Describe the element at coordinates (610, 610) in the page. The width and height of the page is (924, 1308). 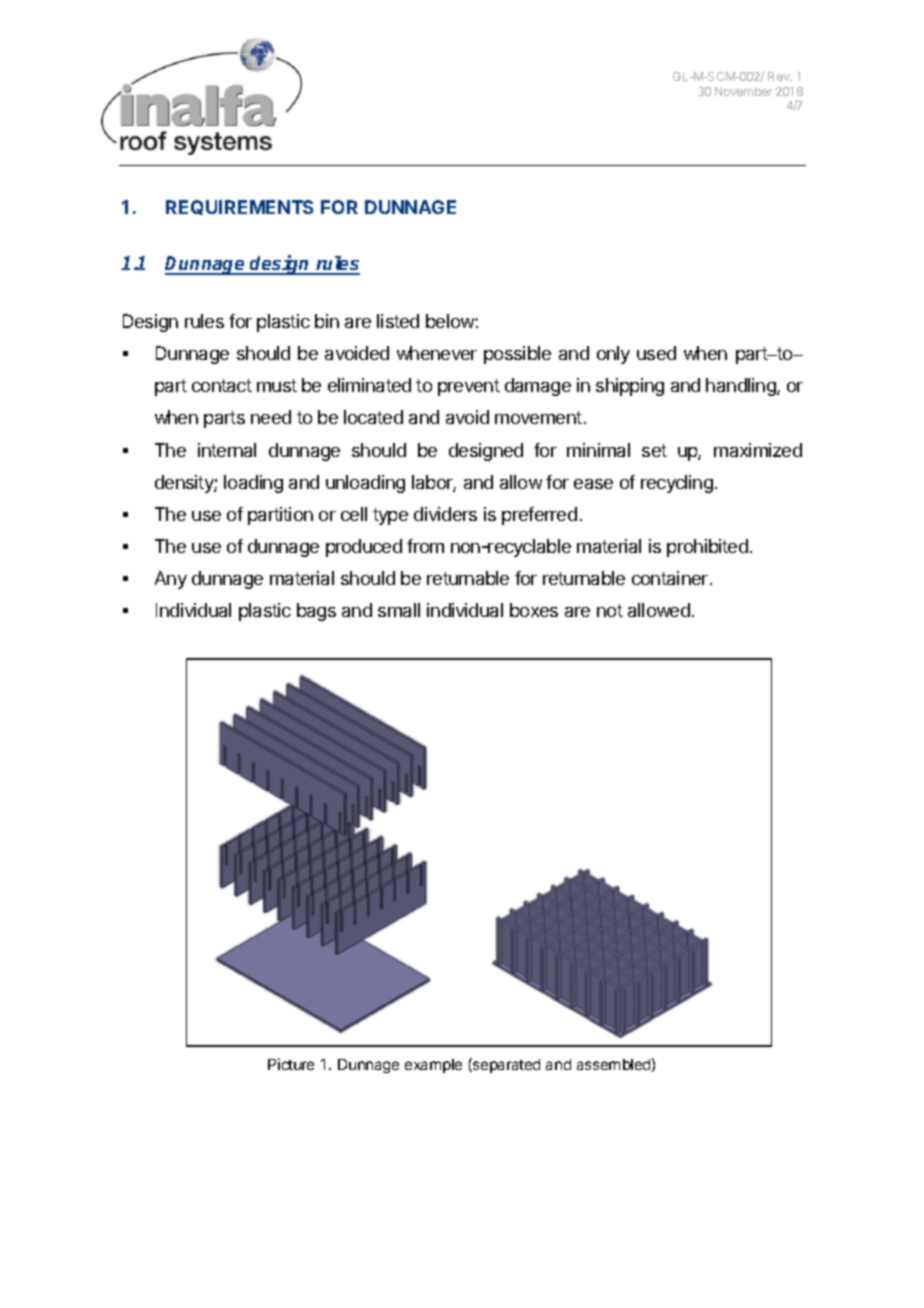
I see `not` at that location.
